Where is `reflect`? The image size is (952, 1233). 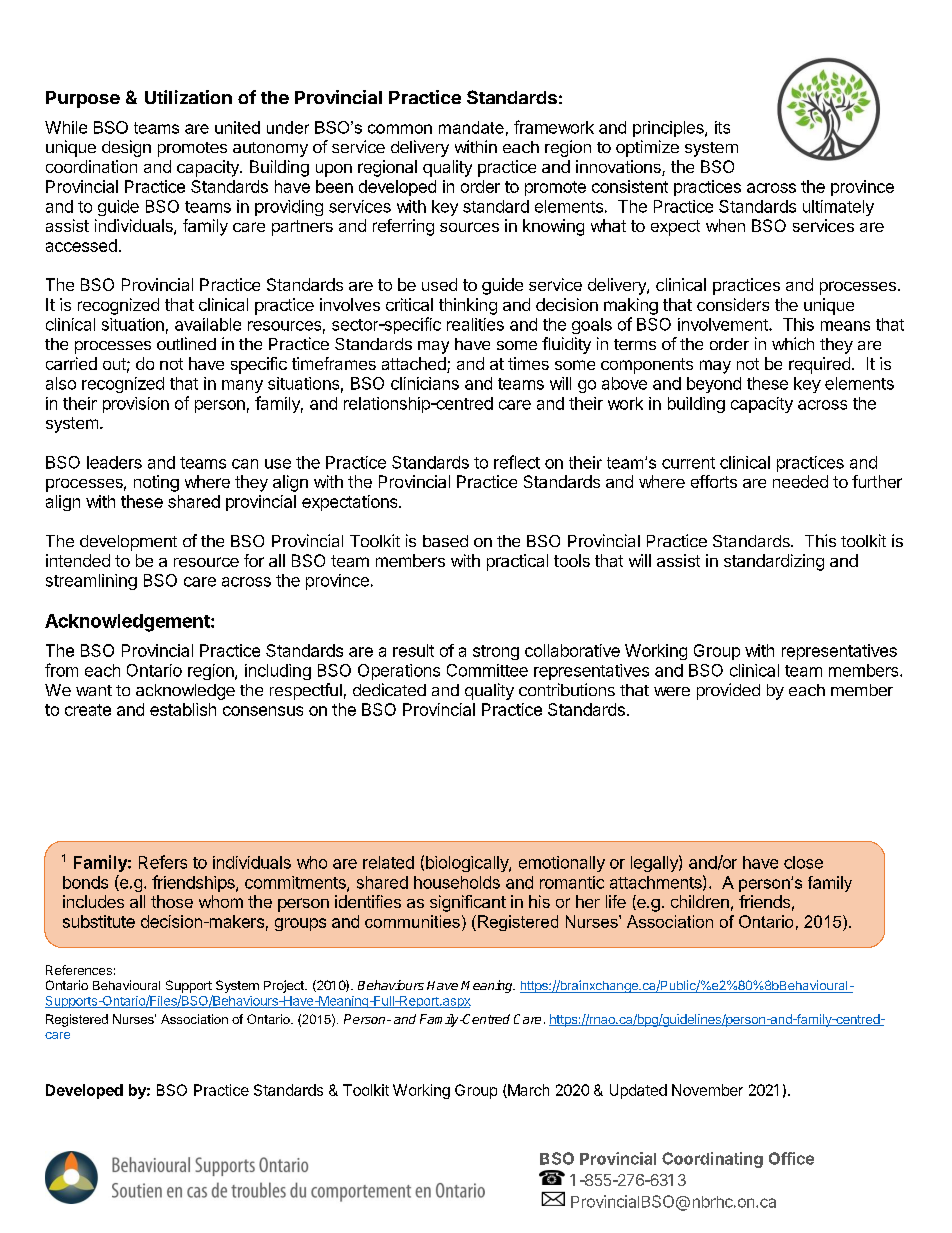 reflect is located at coordinates (517, 462).
